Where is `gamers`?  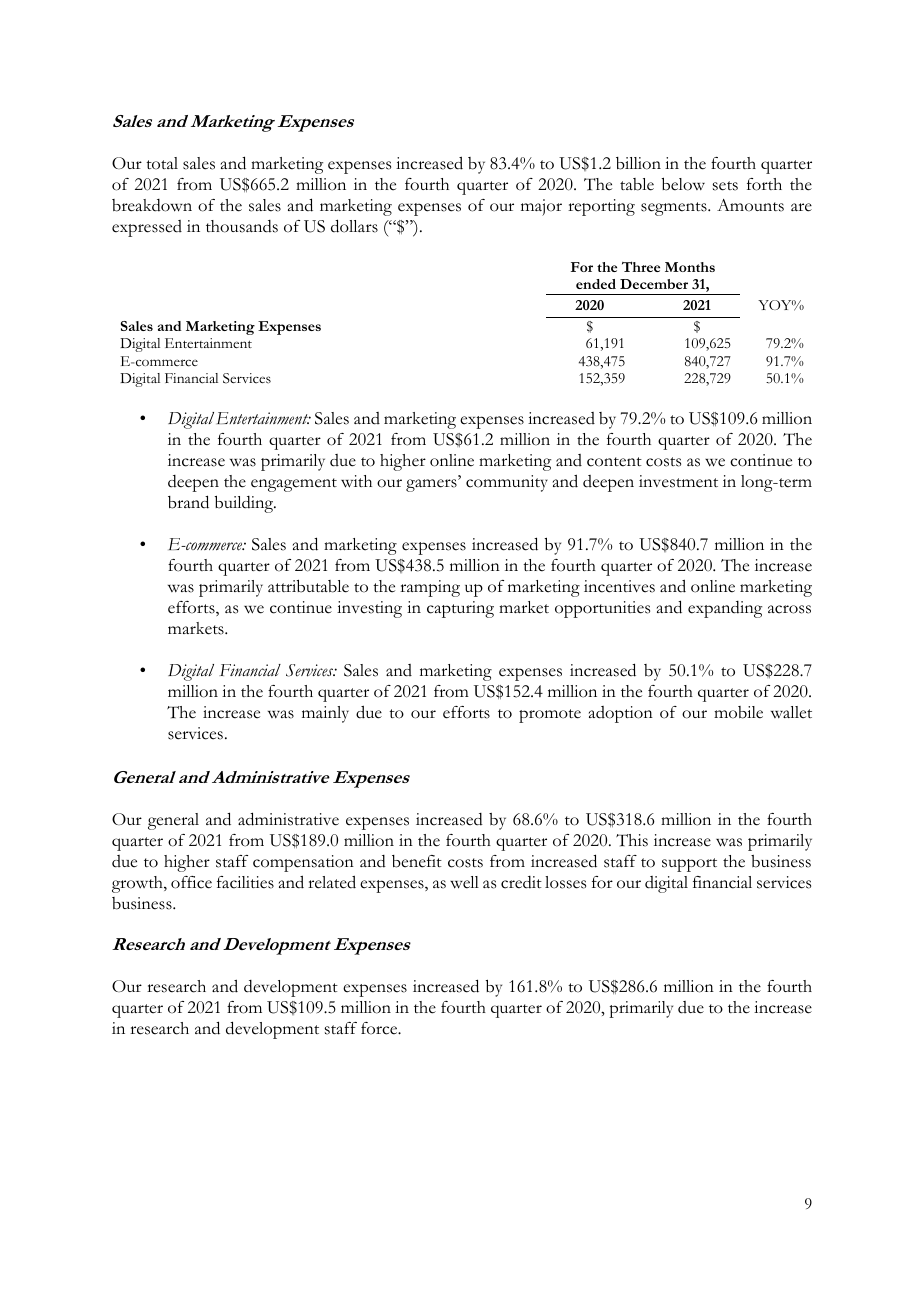
gamers is located at coordinates (432, 485).
